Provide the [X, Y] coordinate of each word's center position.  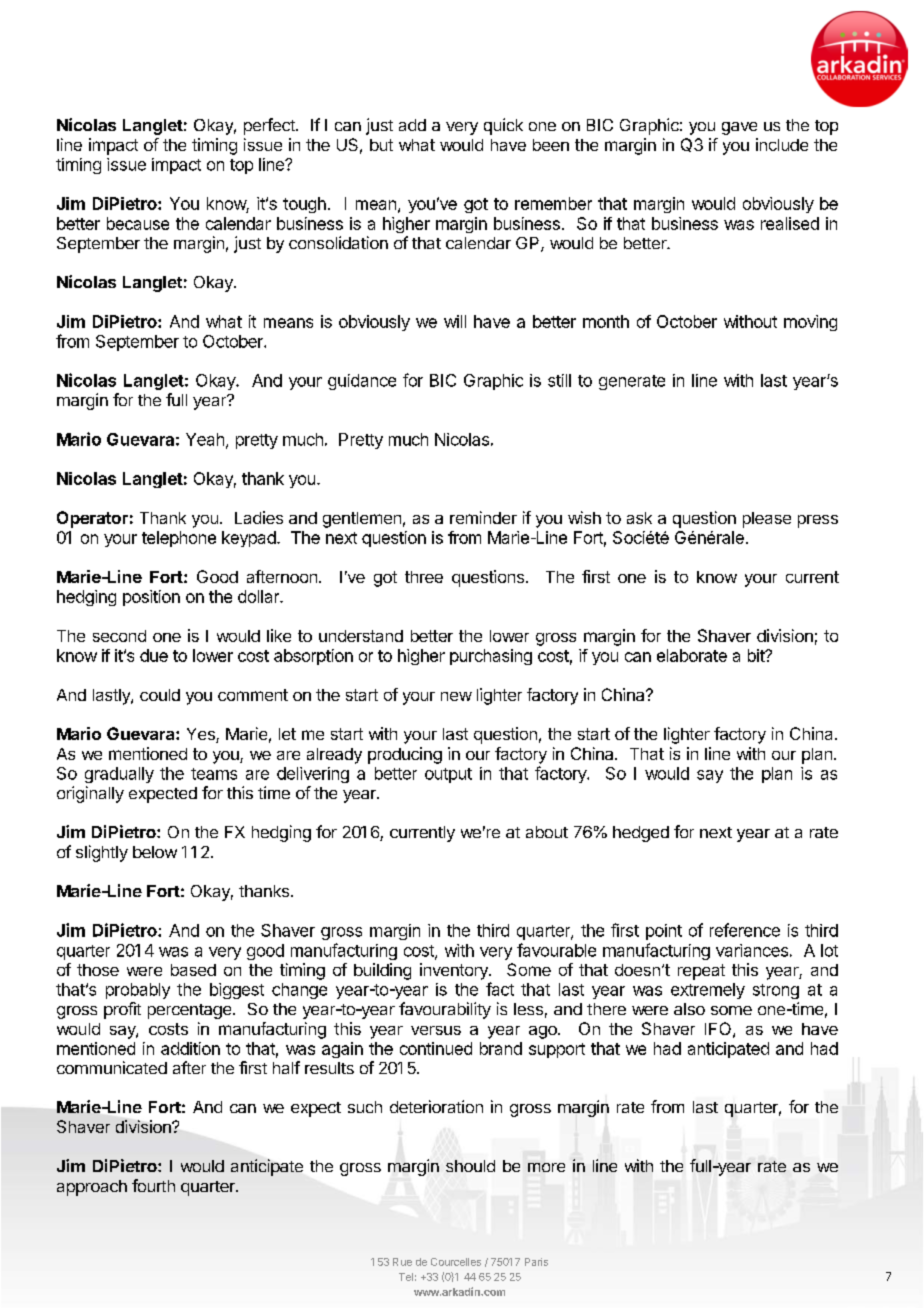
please [767, 520]
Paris [536, 1262]
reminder [483, 517]
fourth [153, 1185]
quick [503, 126]
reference [745, 930]
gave [739, 128]
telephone [179, 539]
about [547, 832]
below [155, 852]
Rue [402, 1262]
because [138, 223]
